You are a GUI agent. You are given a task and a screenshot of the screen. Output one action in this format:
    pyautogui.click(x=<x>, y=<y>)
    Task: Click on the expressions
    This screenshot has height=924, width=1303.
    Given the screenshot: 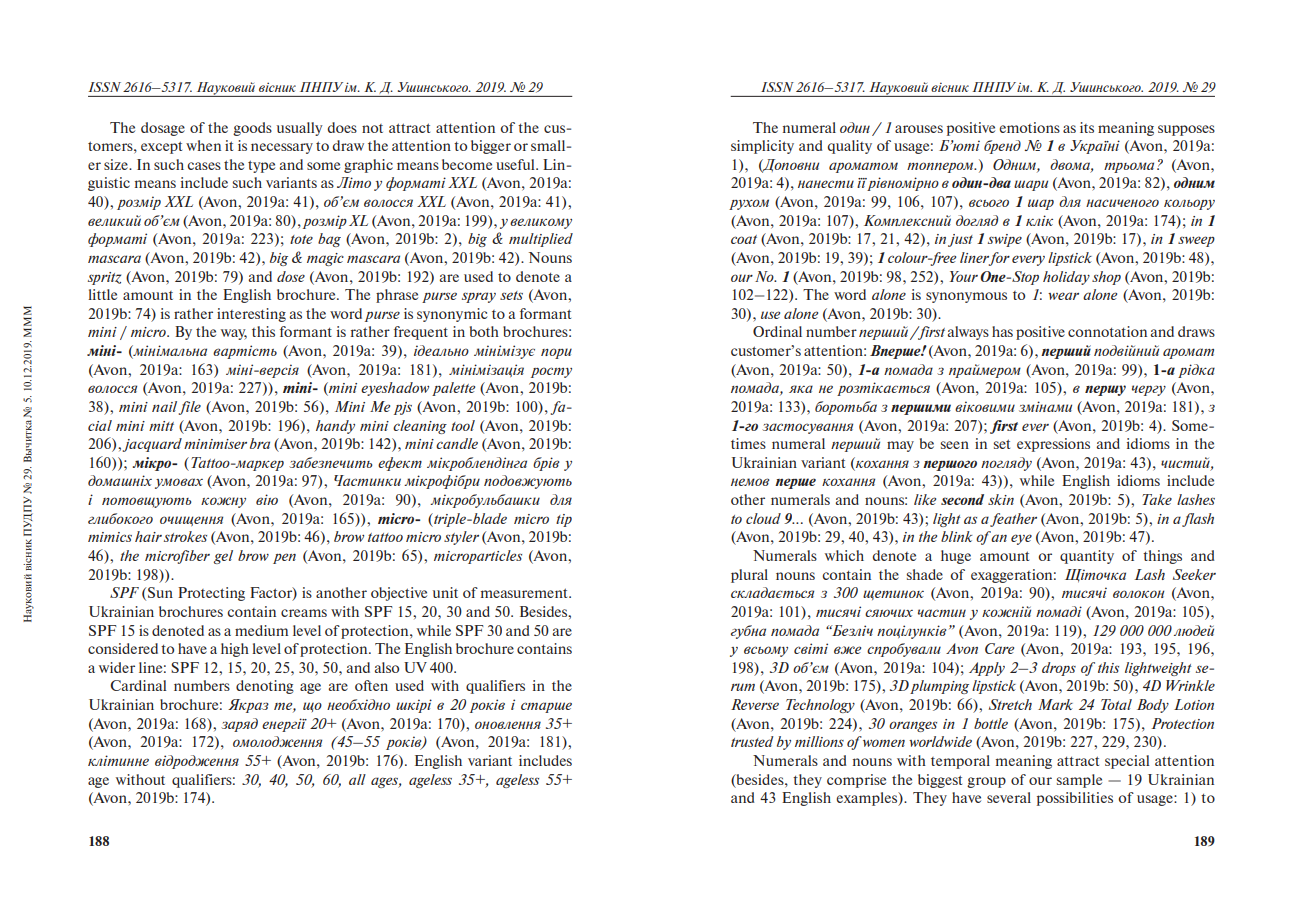 What is the action you would take?
    pyautogui.click(x=1053, y=445)
